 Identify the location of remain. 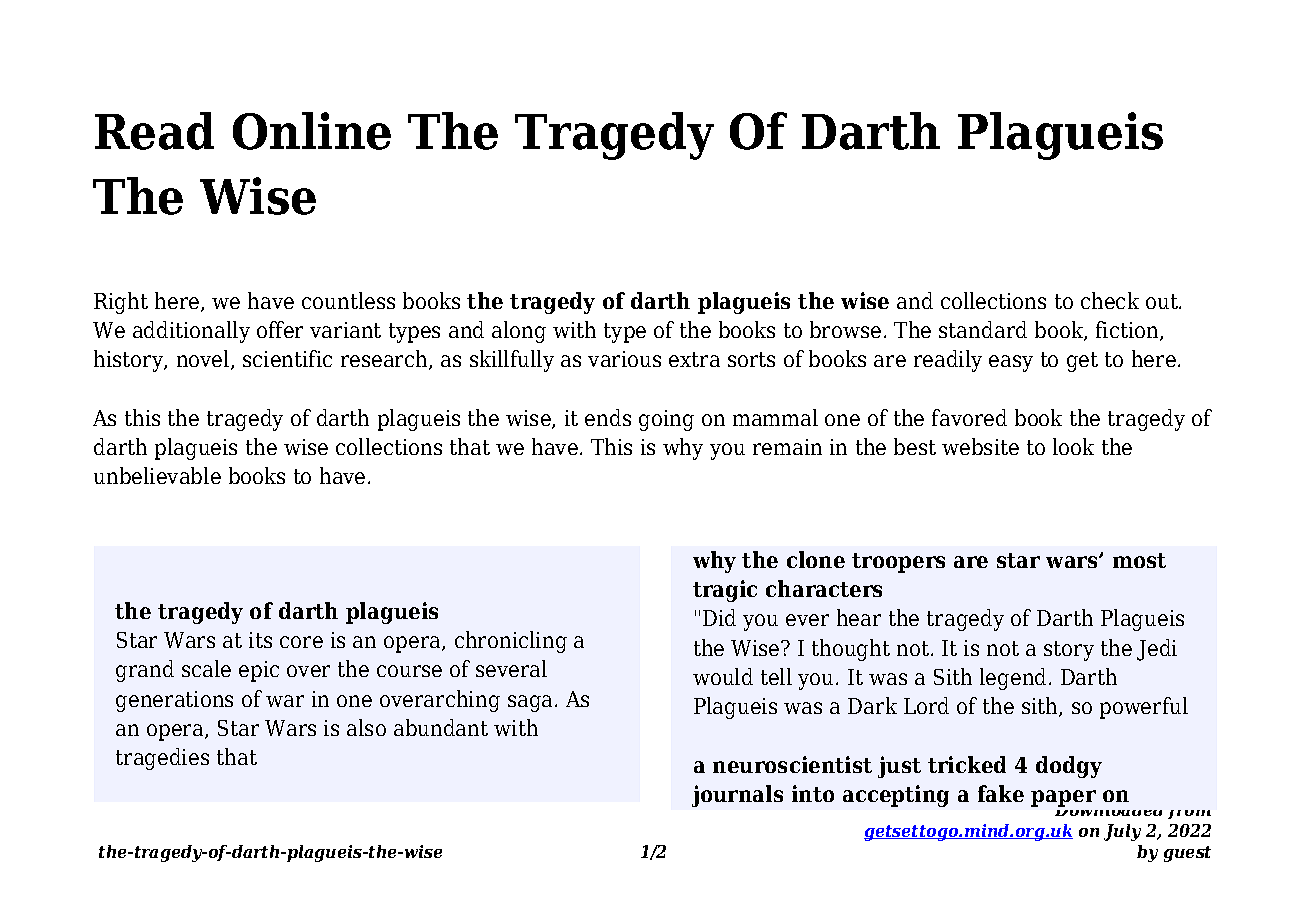
(787, 447).
